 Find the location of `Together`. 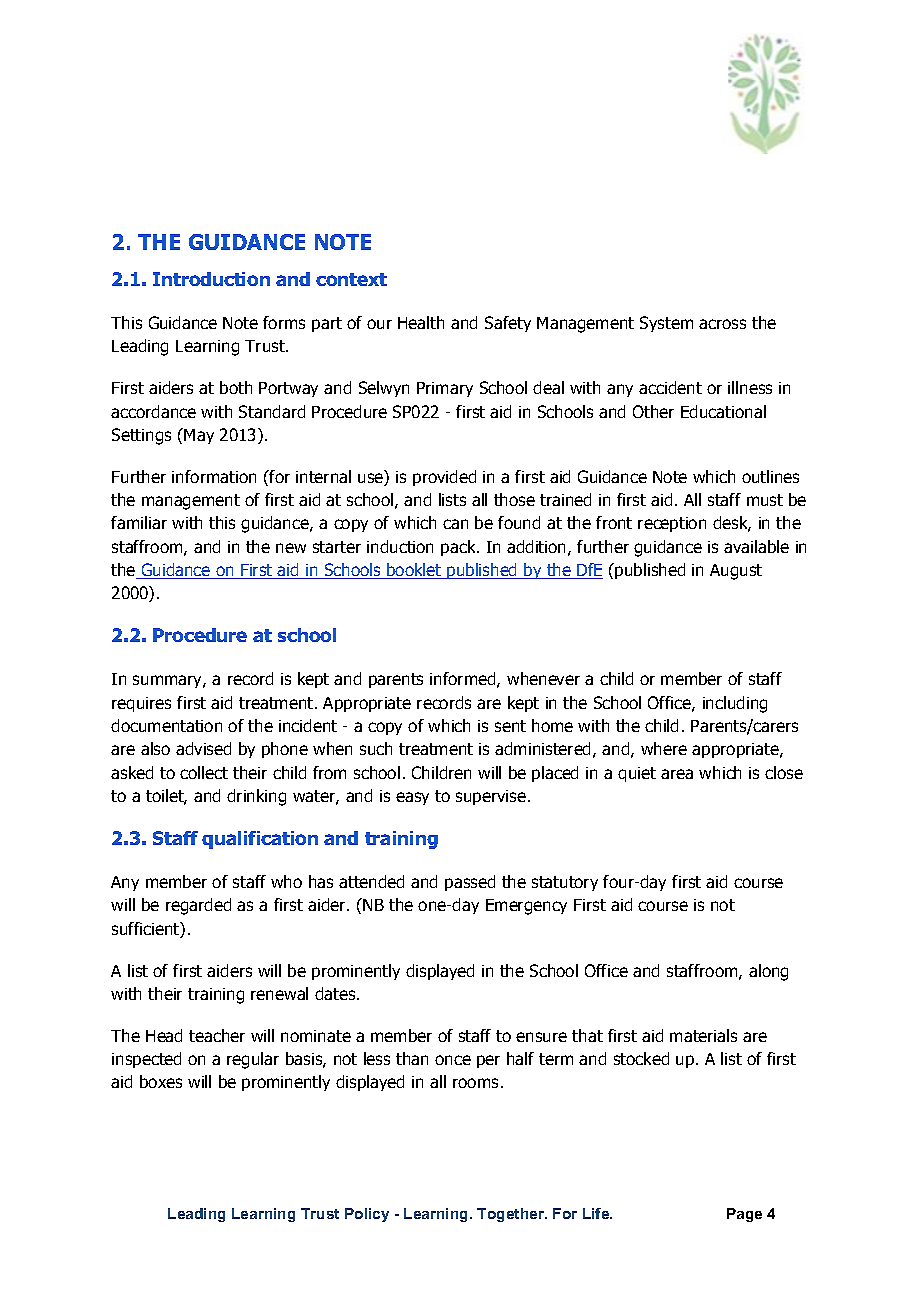

Together is located at coordinates (512, 1215).
